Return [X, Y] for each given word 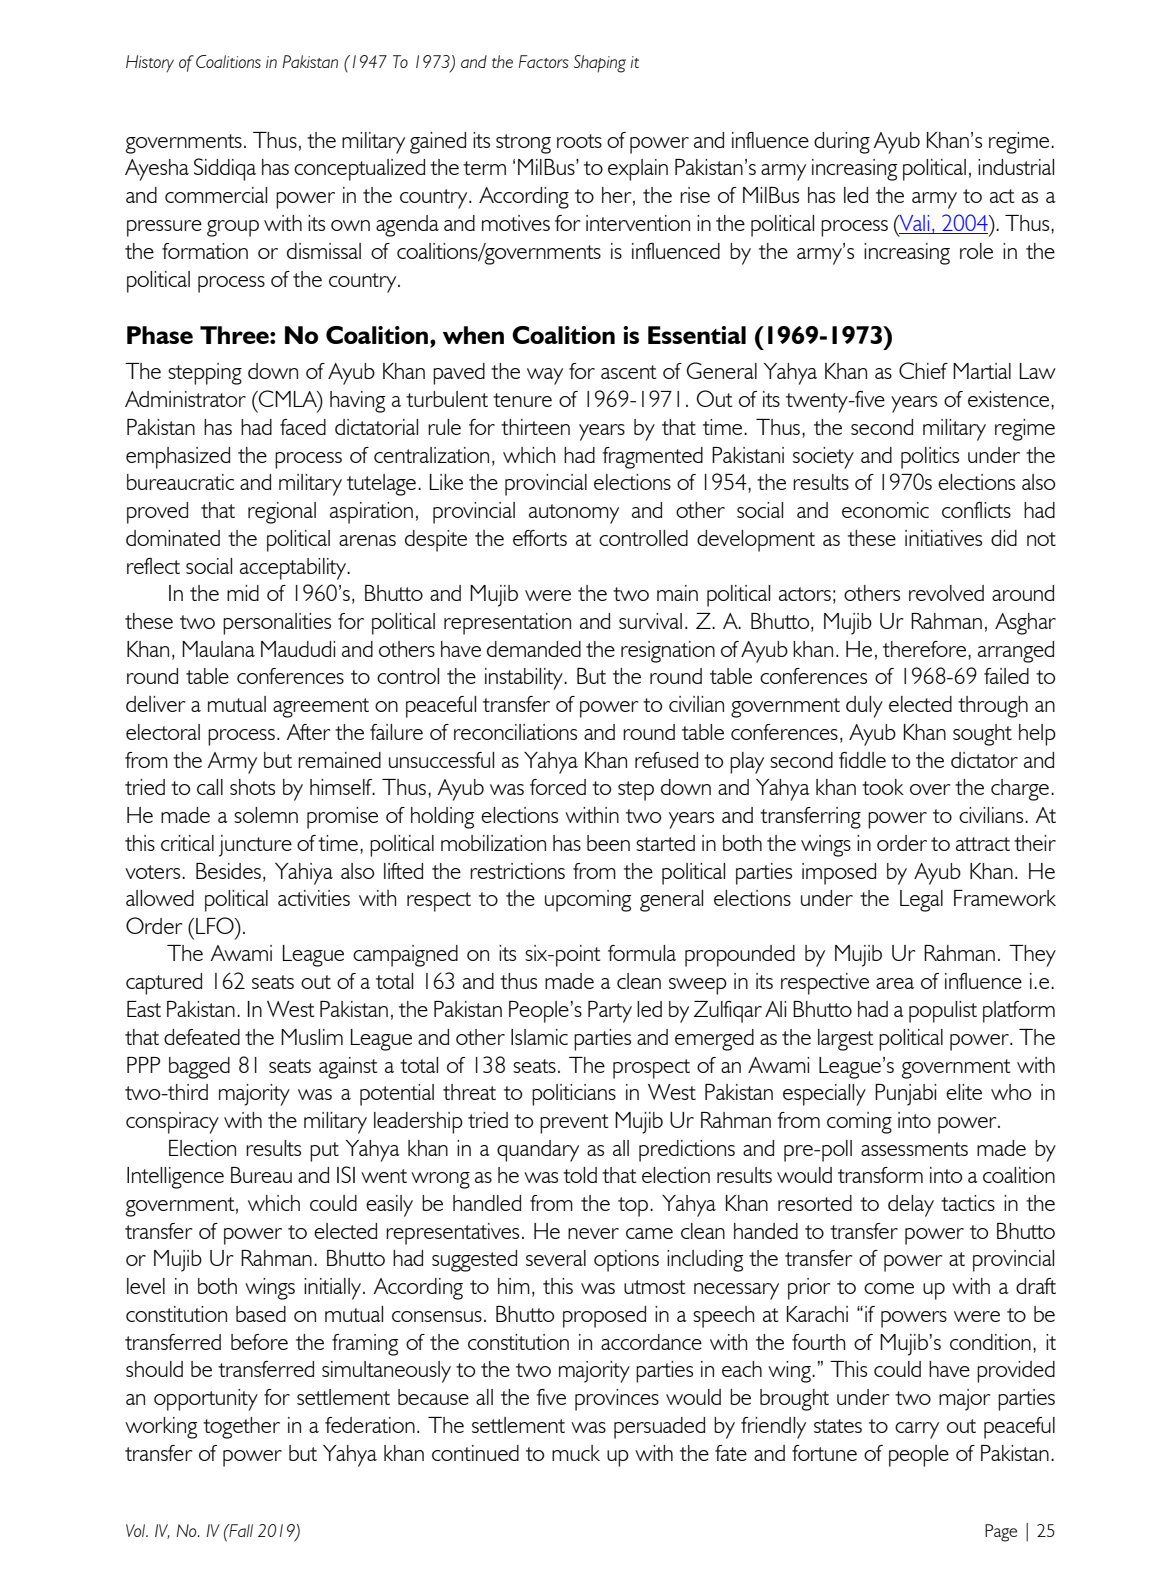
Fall [240, 1530]
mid [243, 593]
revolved [946, 593]
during [842, 143]
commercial [216, 195]
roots [579, 141]
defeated [202, 1037]
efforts [540, 538]
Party [610, 1012]
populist [943, 1012]
